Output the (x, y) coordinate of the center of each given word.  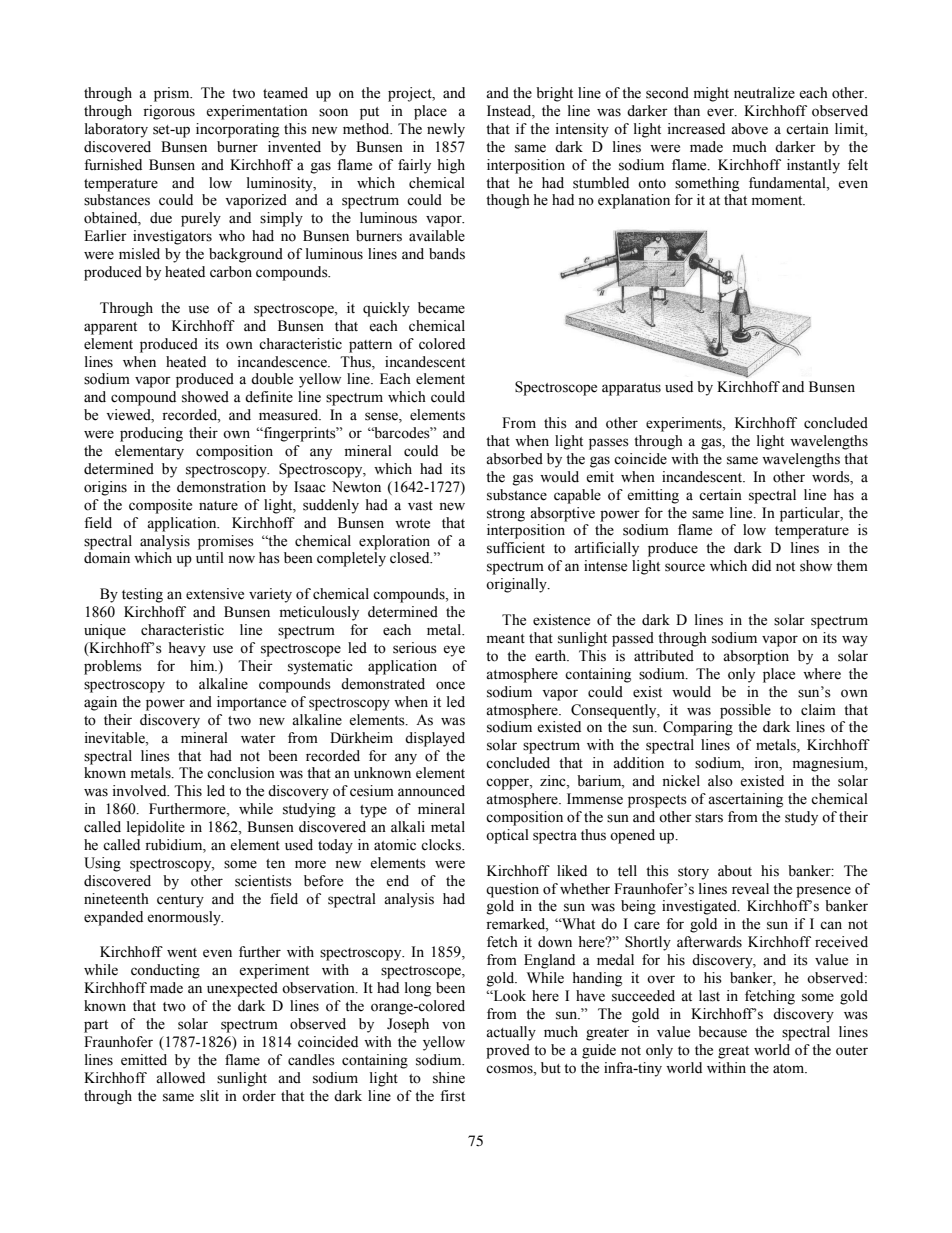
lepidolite (156, 828)
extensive (215, 594)
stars (709, 818)
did (761, 565)
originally (517, 585)
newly (446, 130)
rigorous (169, 112)
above (749, 129)
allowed (180, 1078)
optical (507, 836)
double (272, 379)
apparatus (631, 389)
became (441, 308)
